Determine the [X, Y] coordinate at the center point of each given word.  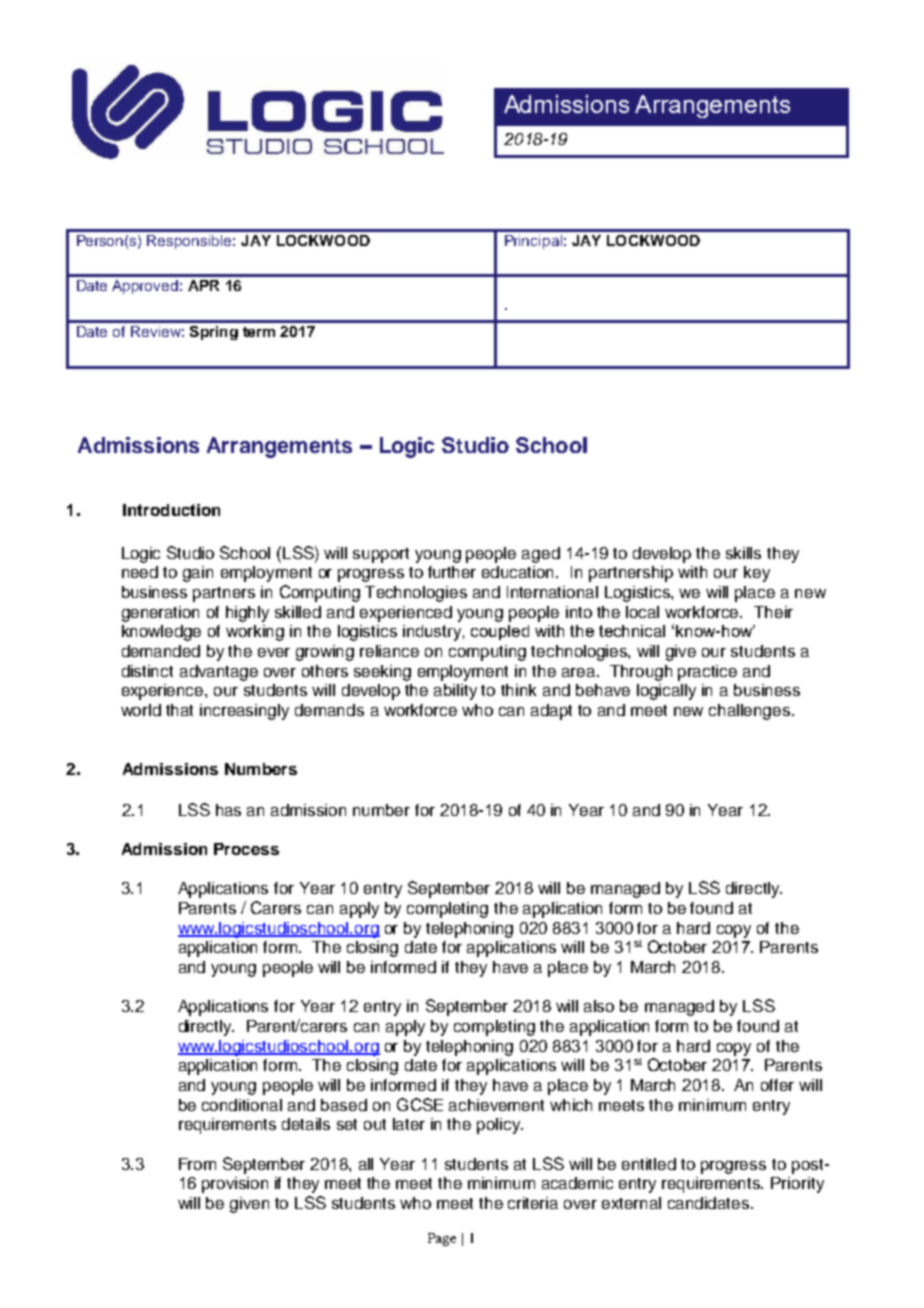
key [757, 574]
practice [707, 673]
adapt [551, 712]
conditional [242, 1105]
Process [246, 849]
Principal [533, 242]
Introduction [171, 510]
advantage [219, 673]
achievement [496, 1105]
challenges [751, 712]
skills [743, 553]
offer [777, 1085]
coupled [500, 632]
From [197, 1164]
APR [203, 285]
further [452, 572]
